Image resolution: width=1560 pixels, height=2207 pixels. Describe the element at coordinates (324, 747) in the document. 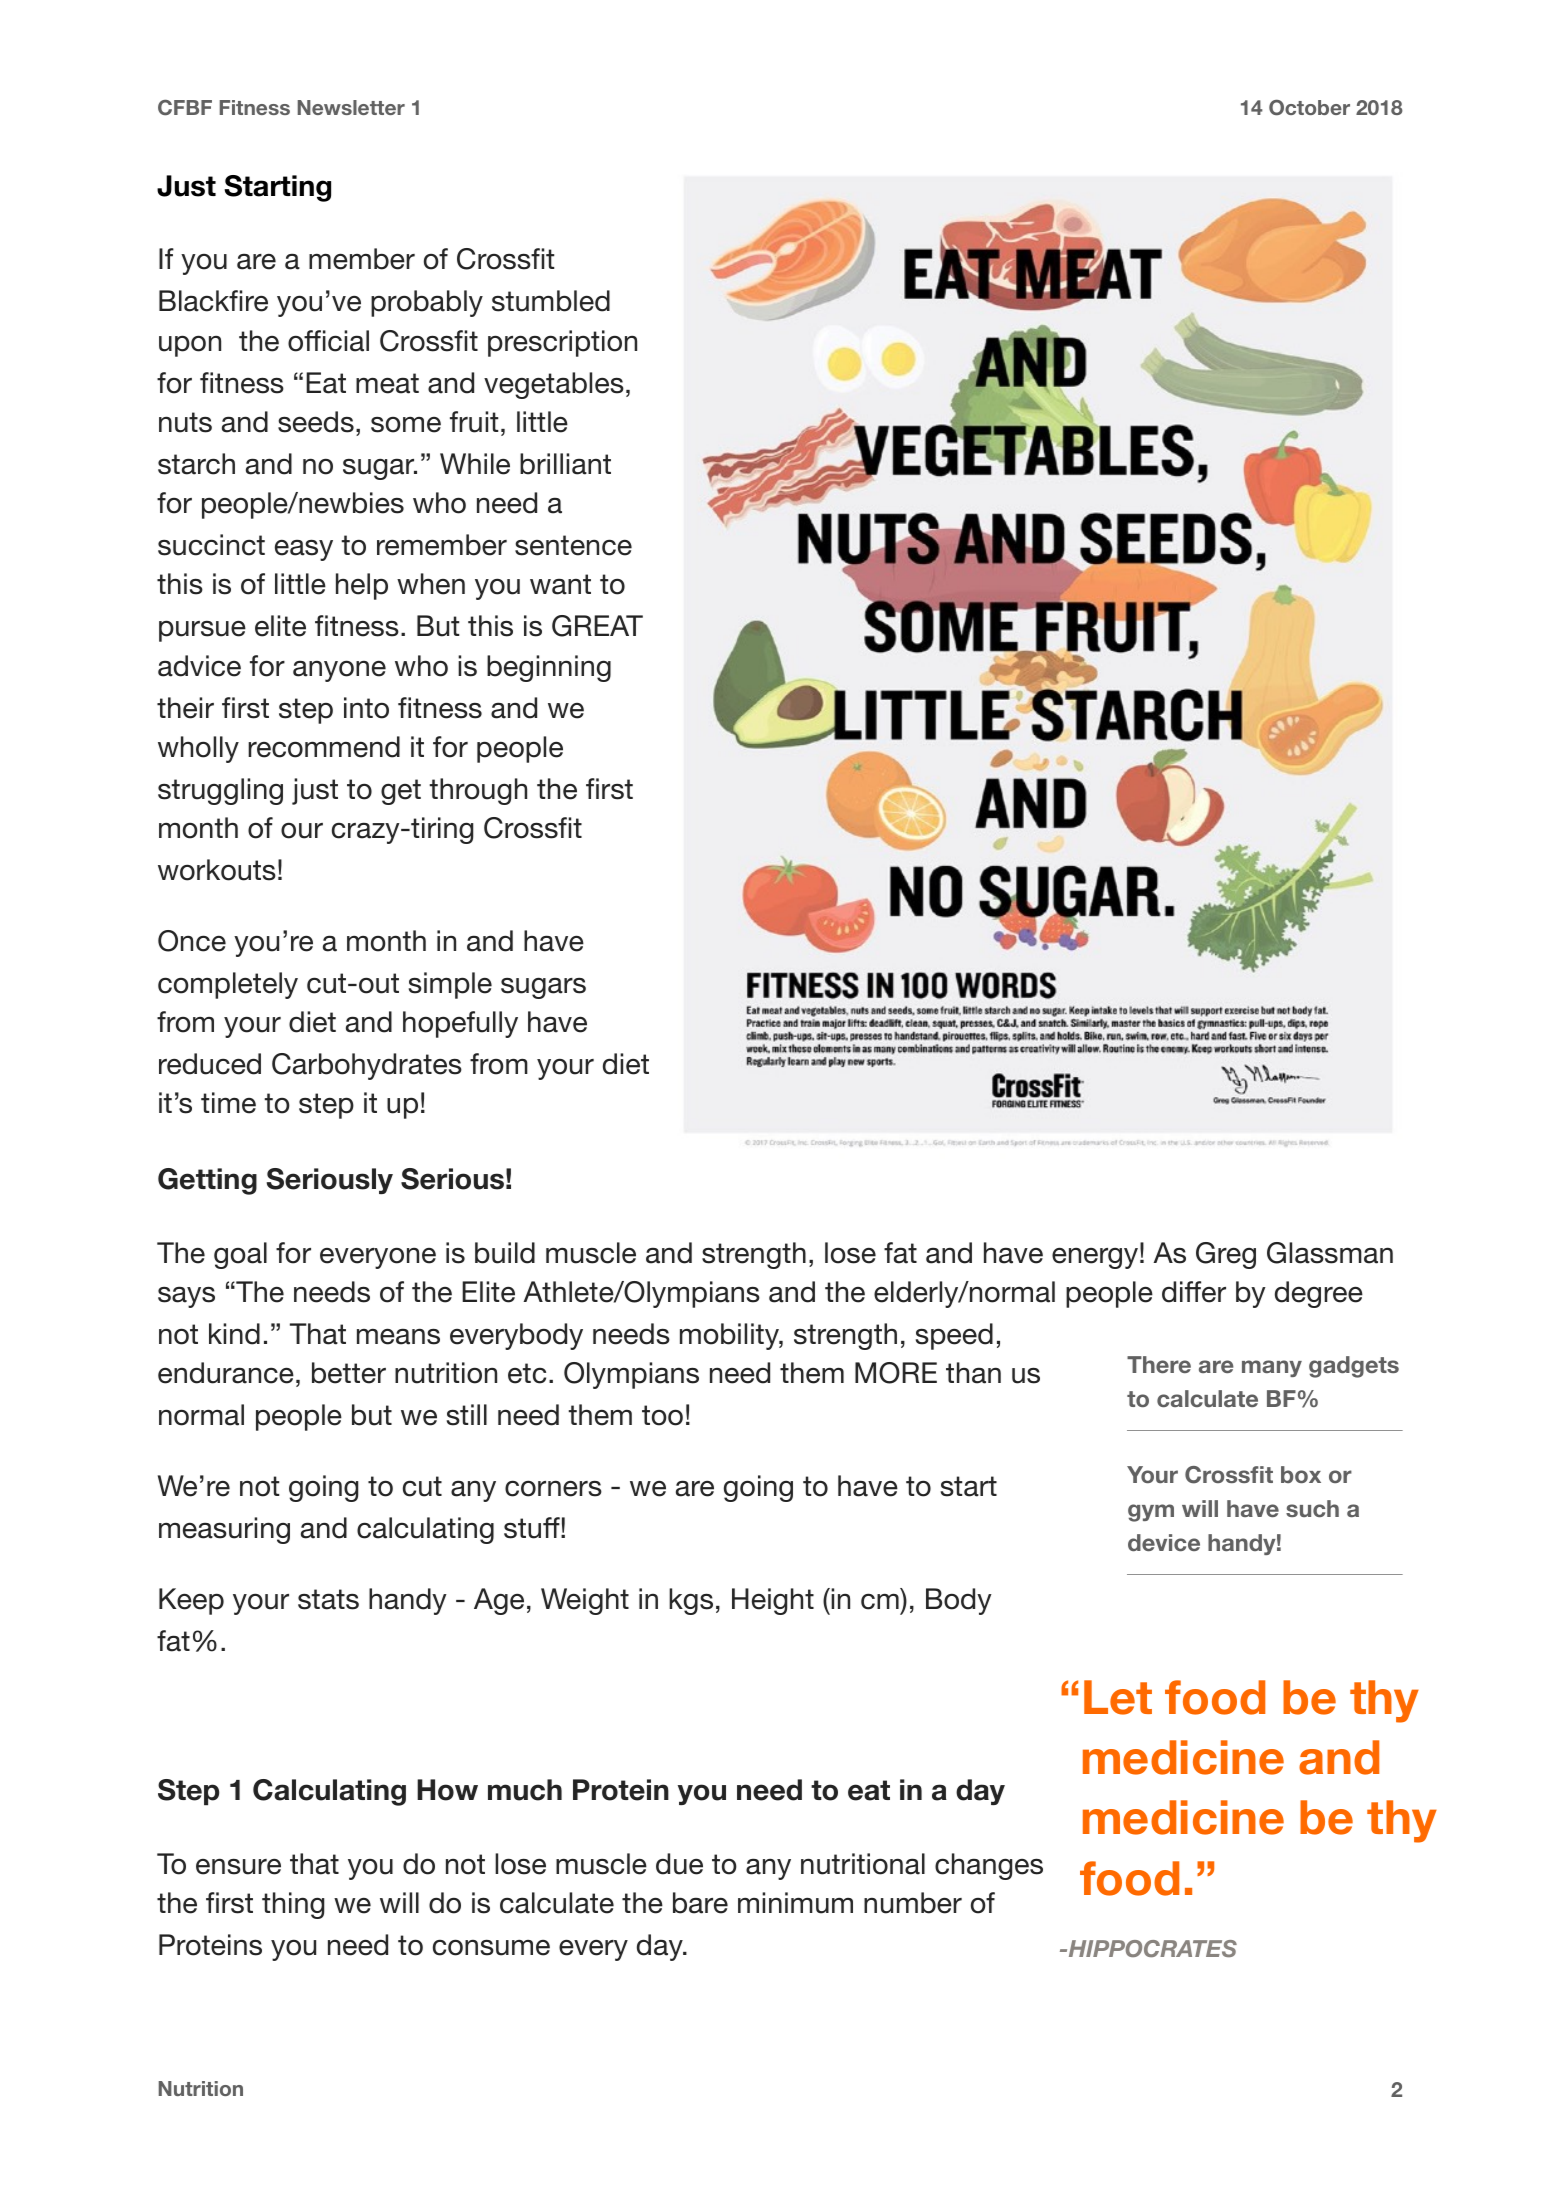

I see `recommend` at that location.
